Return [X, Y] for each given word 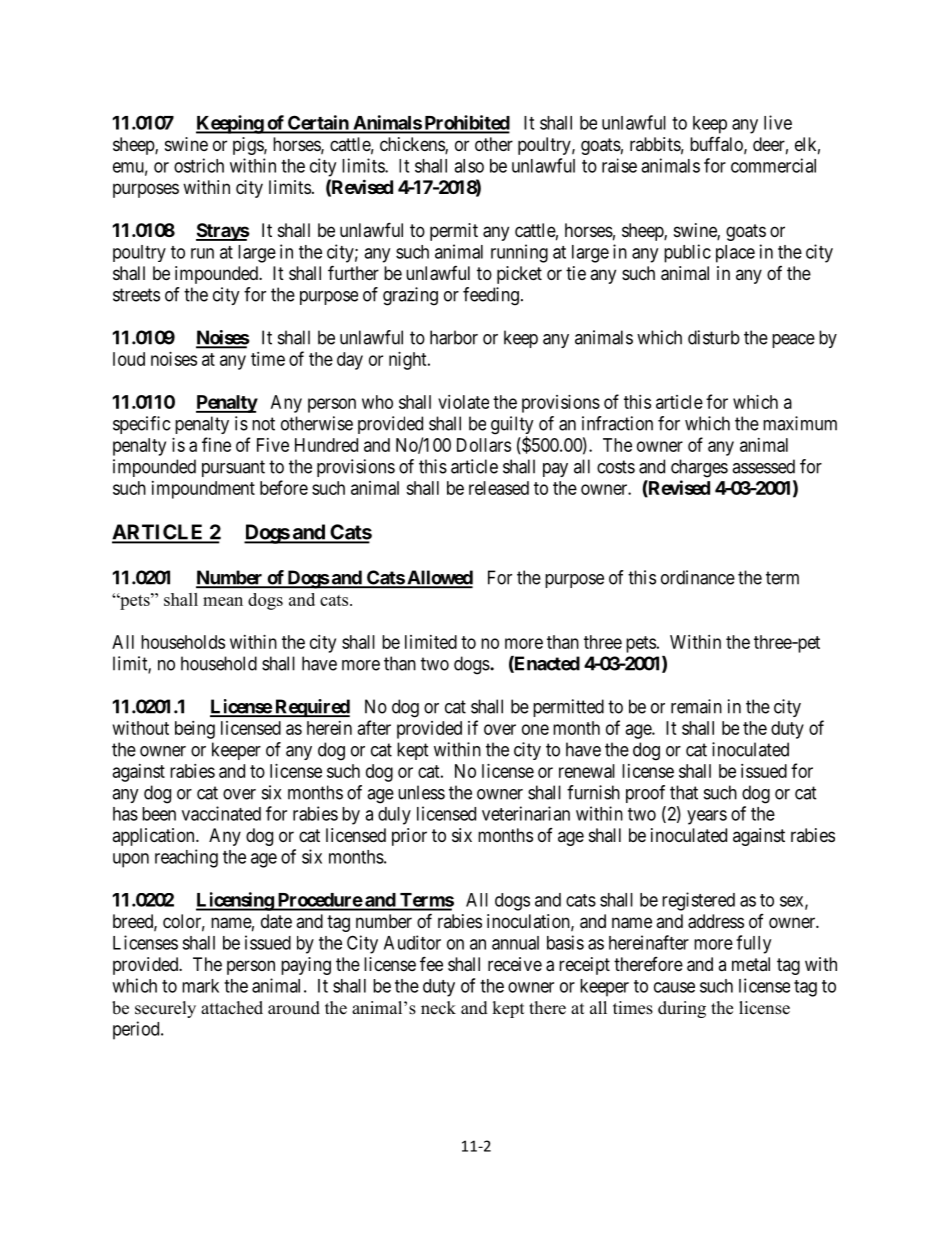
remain [696, 706]
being [195, 730]
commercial [773, 165]
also [469, 166]
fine [216, 444]
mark [200, 986]
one [535, 729]
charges [699, 468]
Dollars [484, 445]
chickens [413, 145]
